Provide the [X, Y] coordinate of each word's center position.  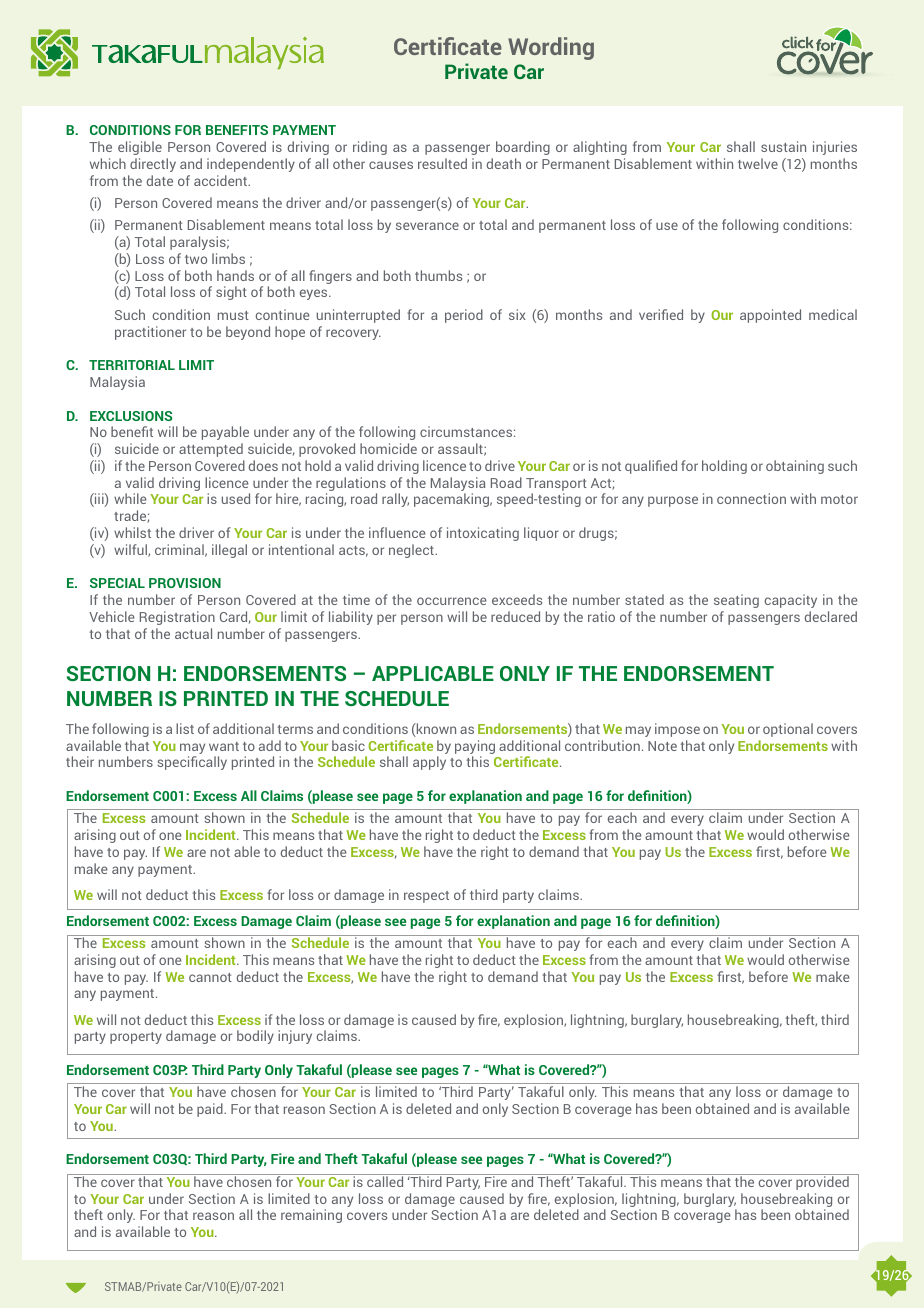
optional [788, 730]
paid [211, 1110]
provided [822, 1182]
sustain [783, 146]
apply [429, 763]
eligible [140, 148]
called [385, 1180]
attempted [211, 450]
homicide [388, 448]
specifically [192, 763]
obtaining [795, 467]
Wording [551, 48]
